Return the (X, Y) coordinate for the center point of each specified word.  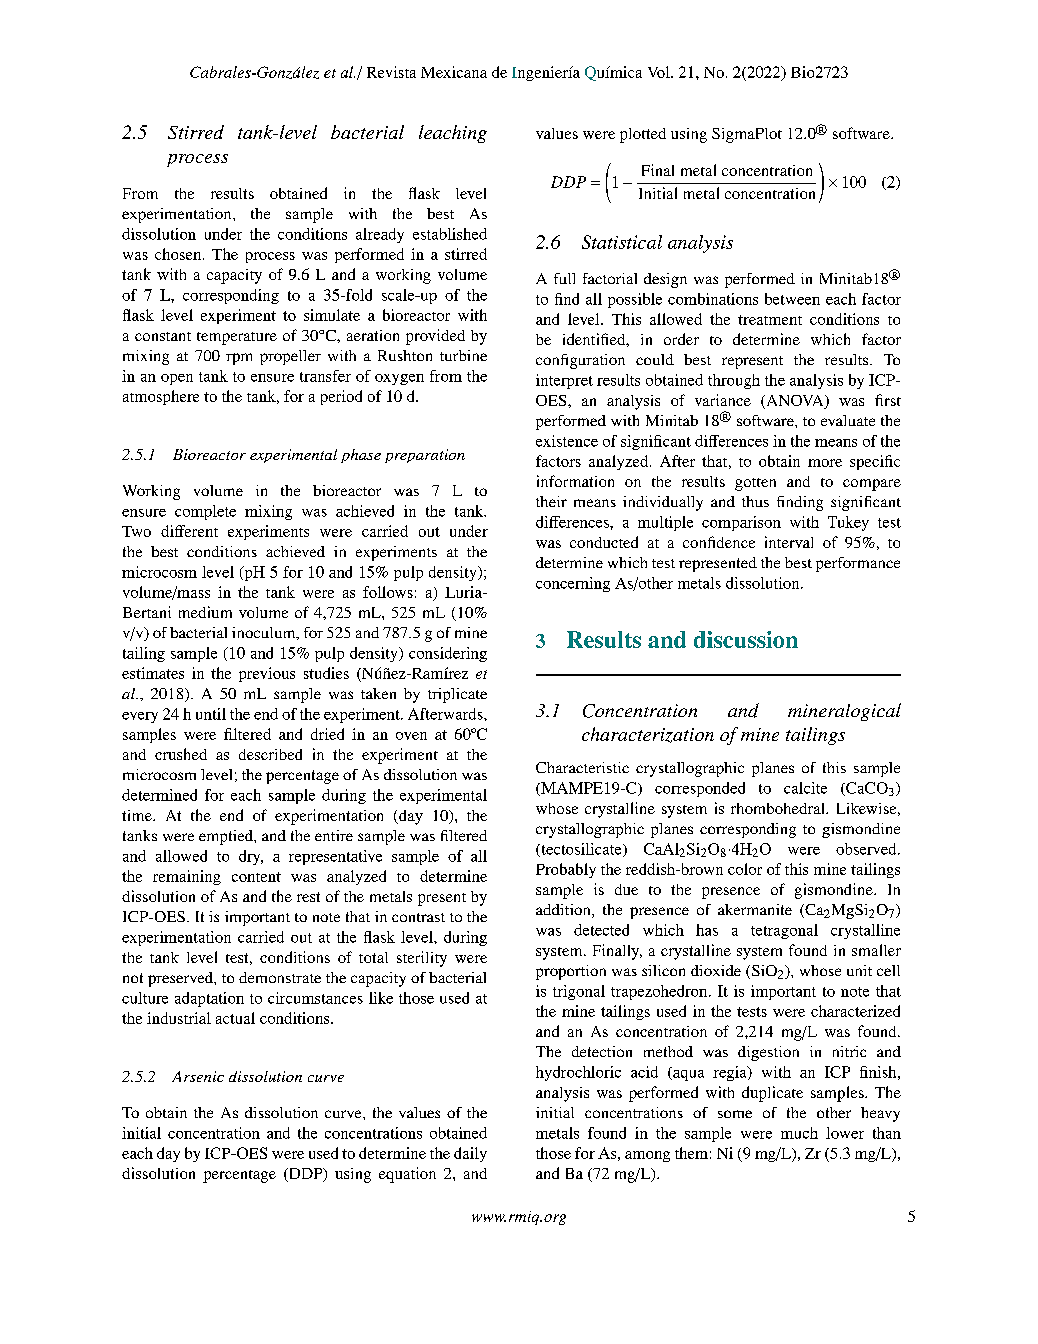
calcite (805, 788)
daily (470, 1154)
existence (567, 441)
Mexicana (454, 72)
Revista (391, 72)
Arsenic (198, 1076)
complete (205, 512)
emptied (227, 837)
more (825, 463)
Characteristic (582, 767)
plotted (643, 135)
